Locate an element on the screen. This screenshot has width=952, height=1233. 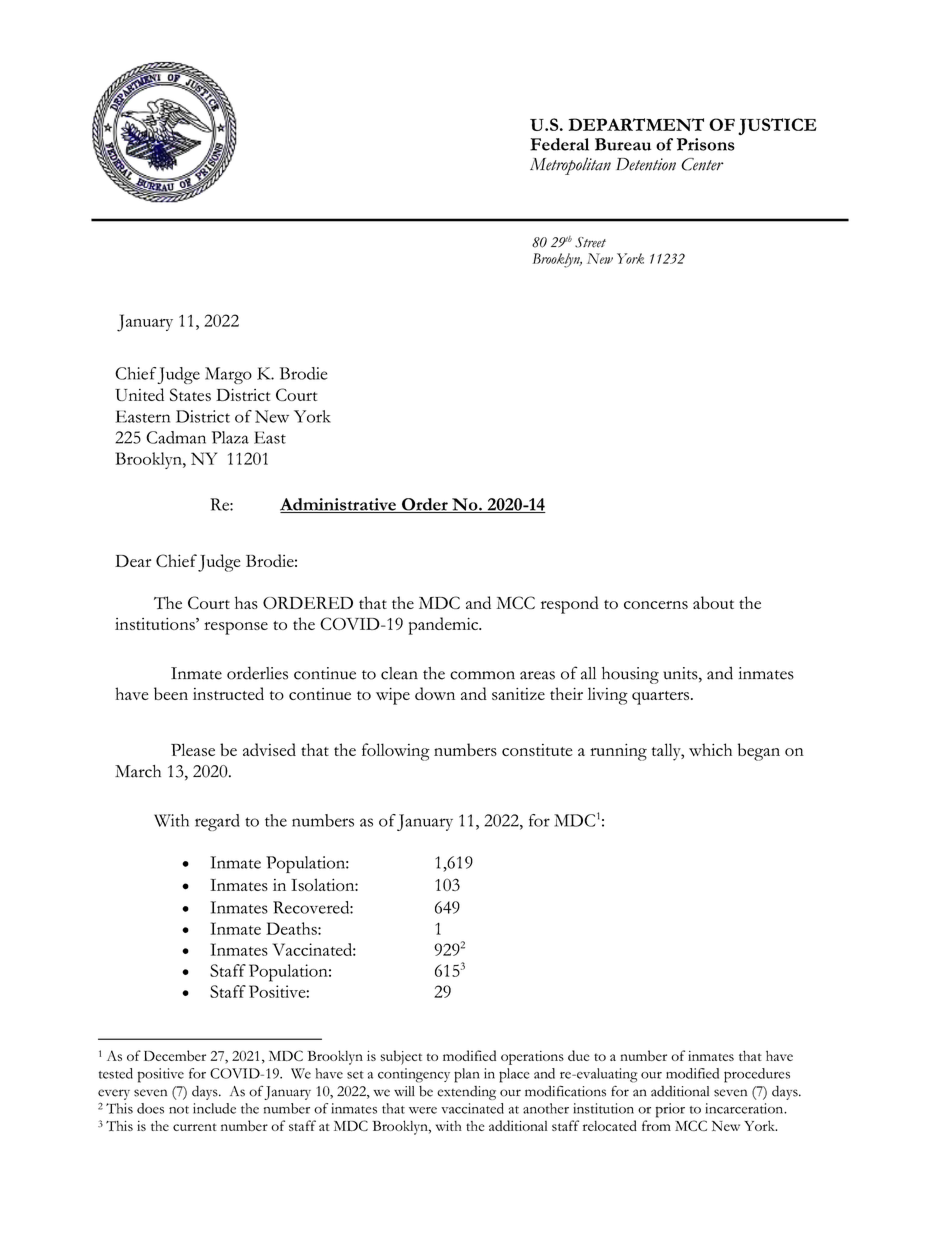
Please is located at coordinates (193, 749).
